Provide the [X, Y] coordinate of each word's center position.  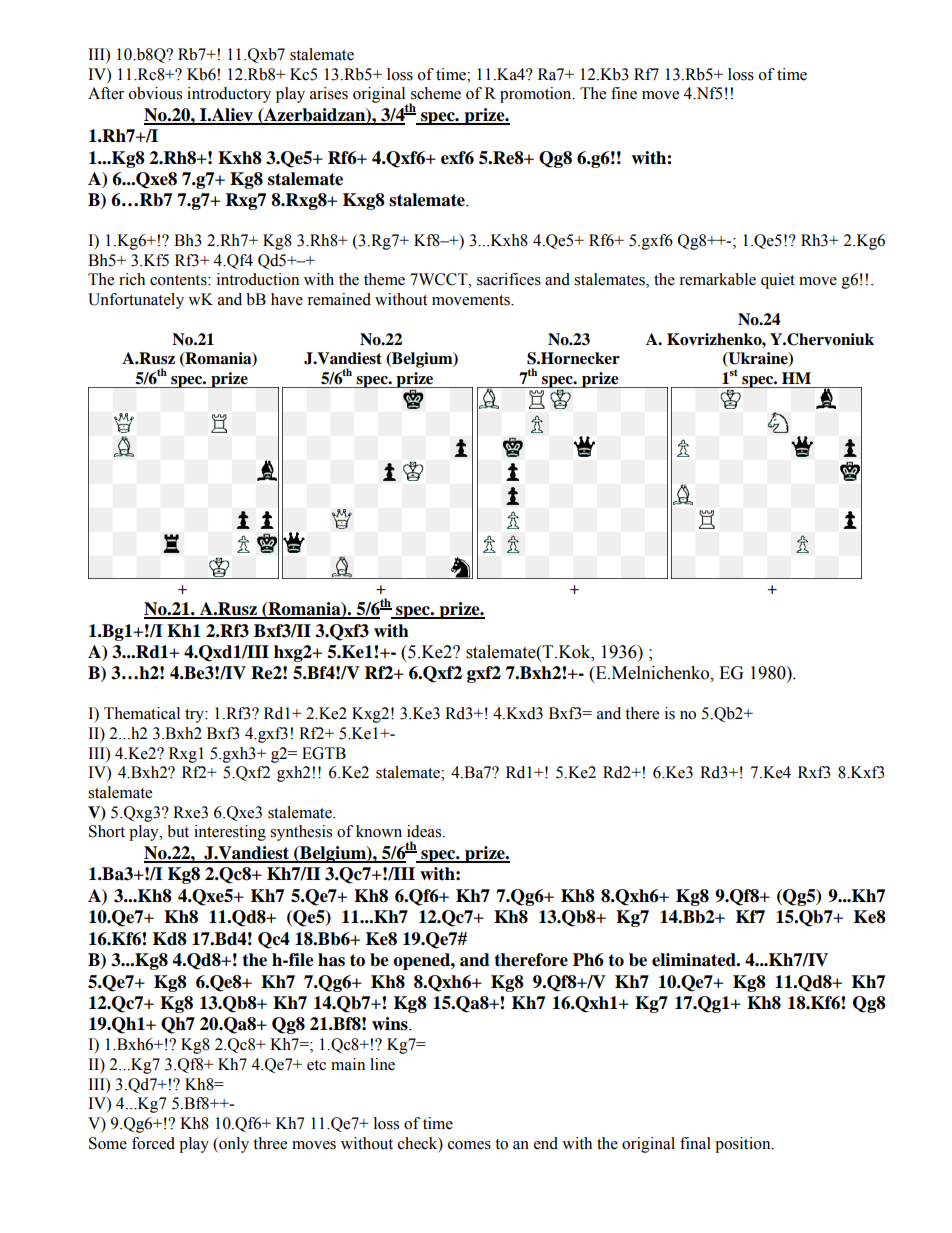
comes [469, 1145]
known [379, 831]
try [195, 716]
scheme [436, 93]
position [744, 1145]
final [695, 1143]
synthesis [301, 833]
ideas [425, 831]
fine [624, 93]
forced [153, 1143]
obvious [155, 93]
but [178, 831]
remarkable [717, 279]
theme [384, 279]
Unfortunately [136, 301]
